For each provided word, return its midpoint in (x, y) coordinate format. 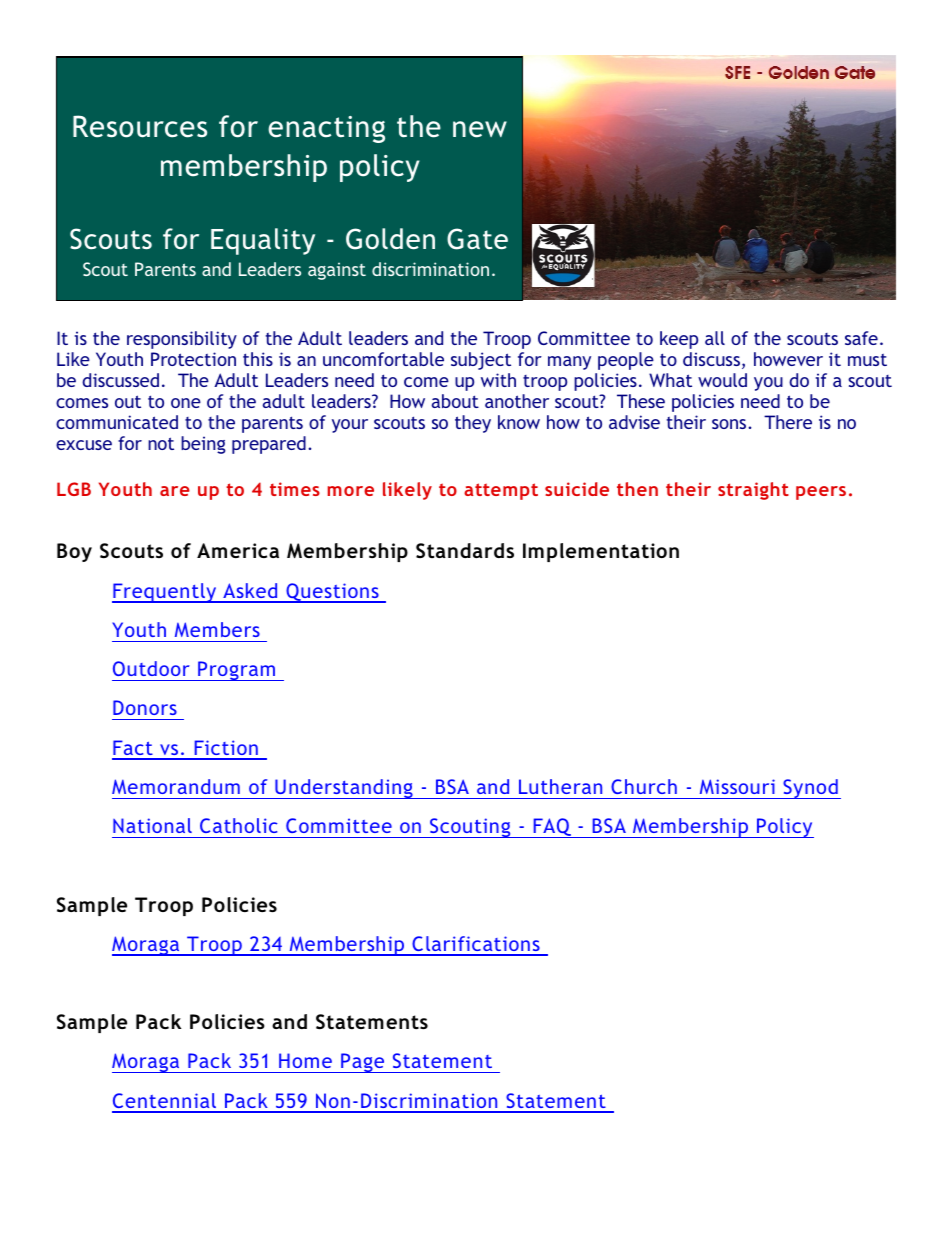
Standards (465, 550)
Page (363, 1063)
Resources (140, 126)
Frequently (165, 593)
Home (305, 1060)
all (715, 338)
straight (753, 491)
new (480, 129)
